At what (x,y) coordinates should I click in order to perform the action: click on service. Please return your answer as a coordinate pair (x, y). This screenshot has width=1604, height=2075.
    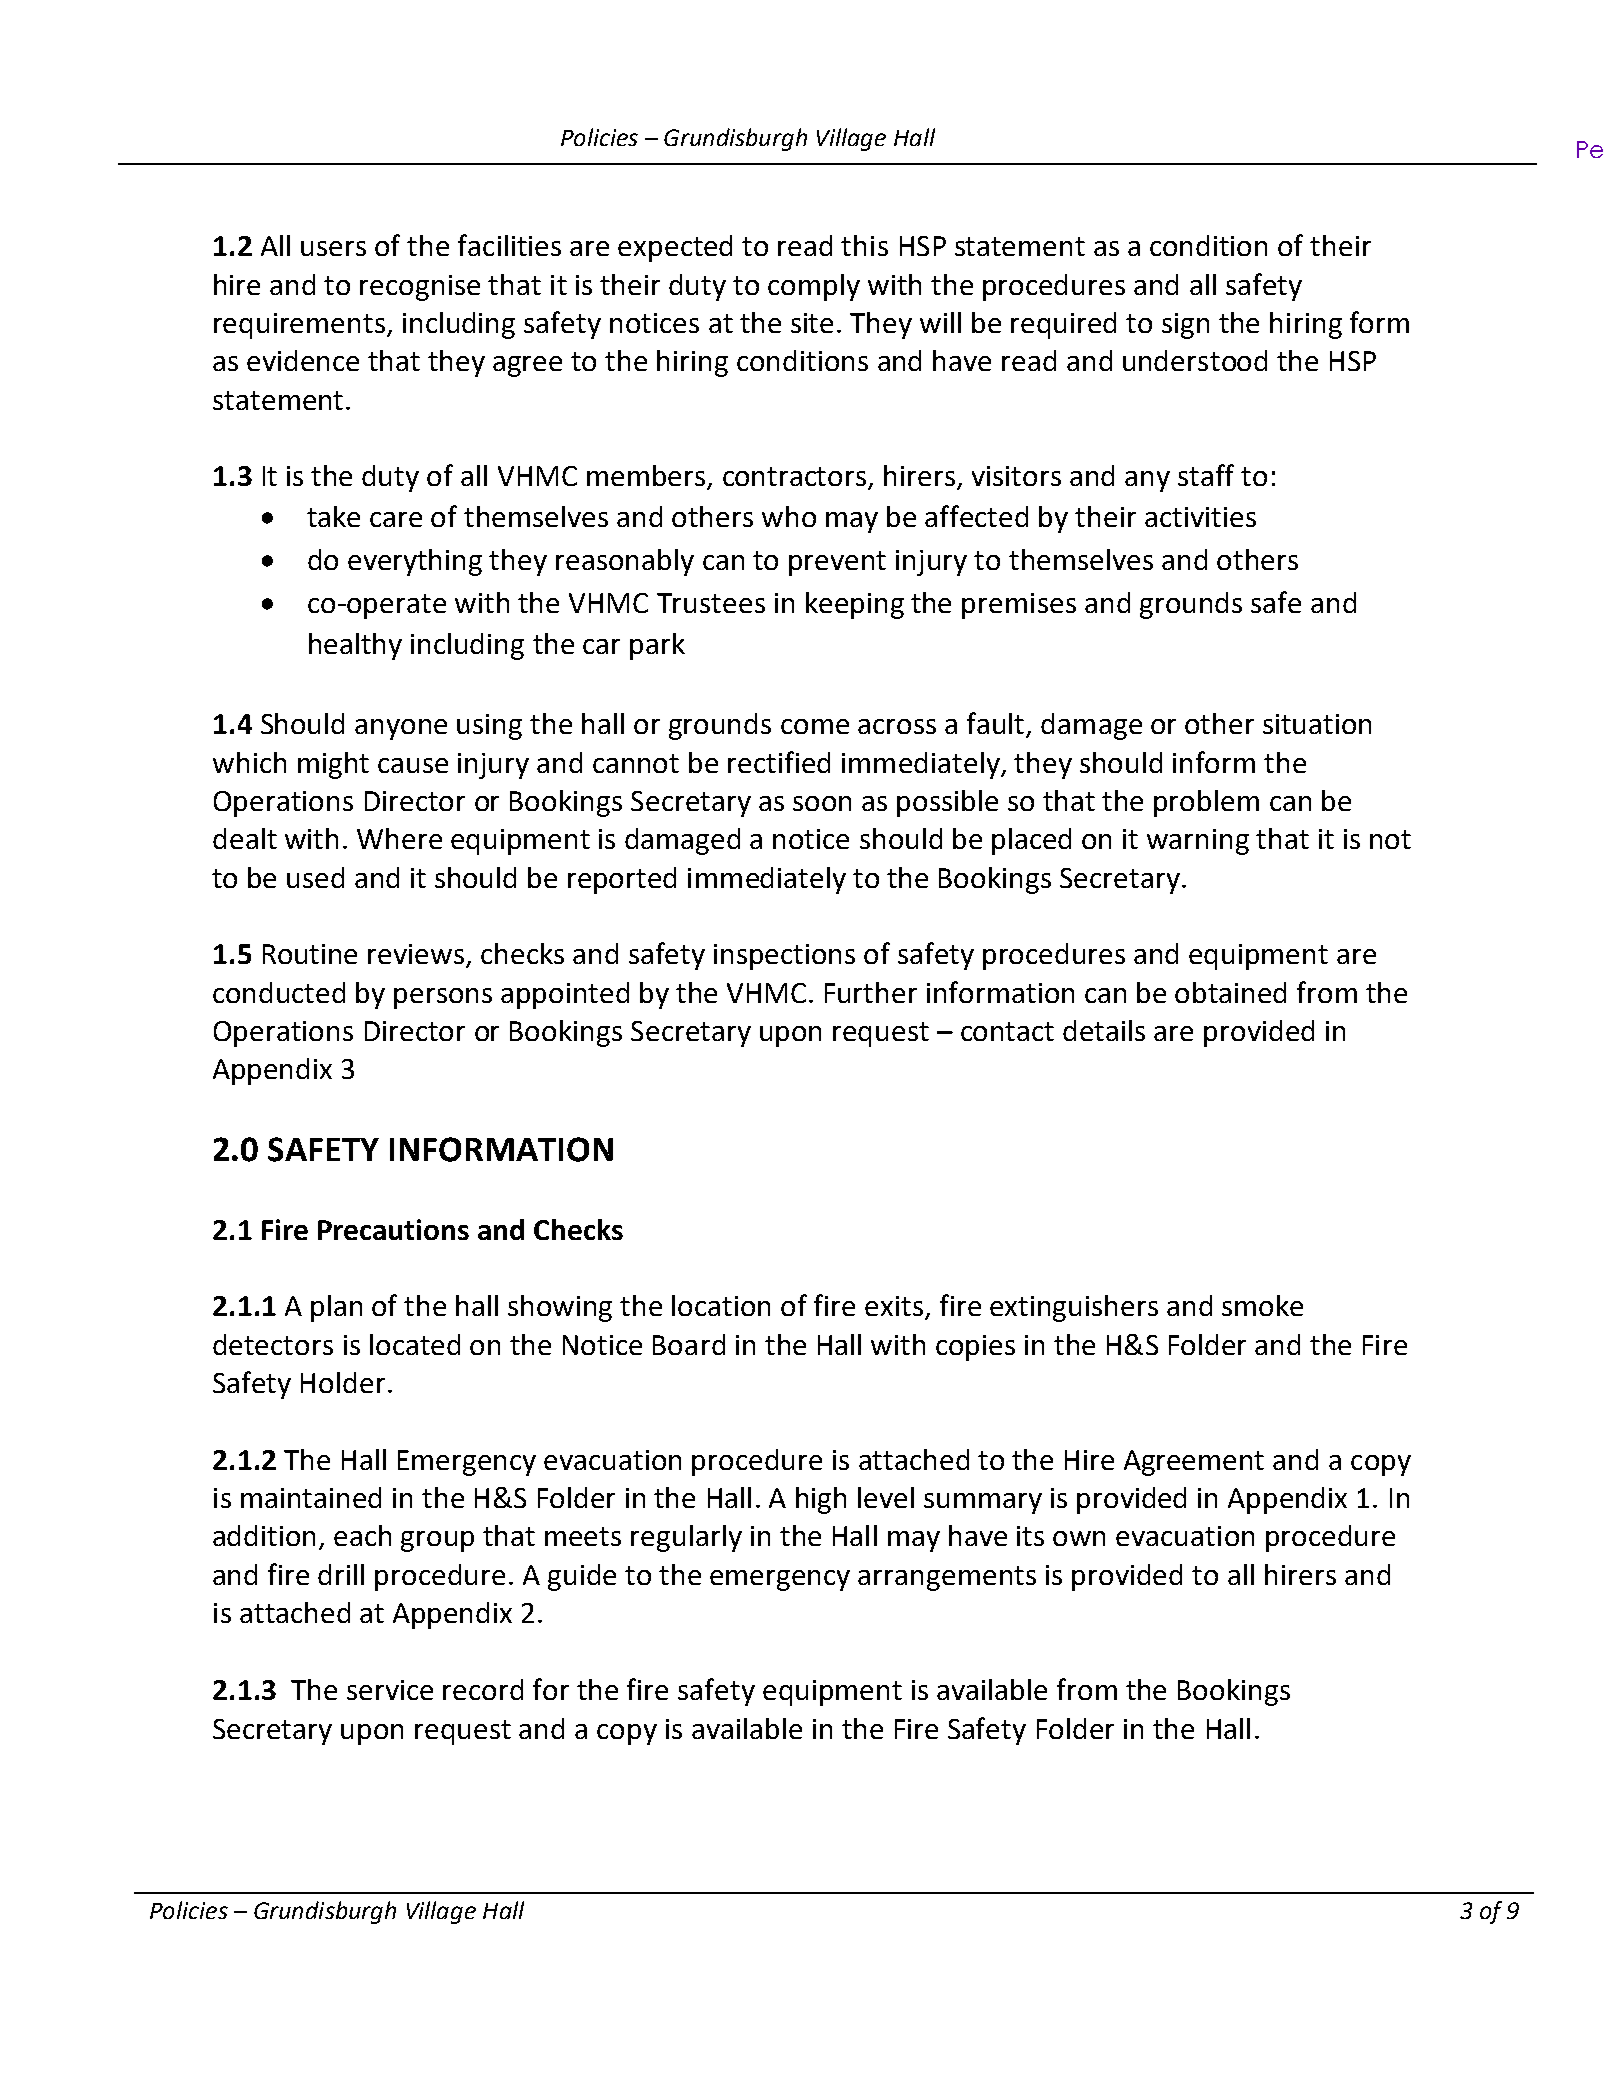
    Looking at the image, I should click on (390, 1690).
